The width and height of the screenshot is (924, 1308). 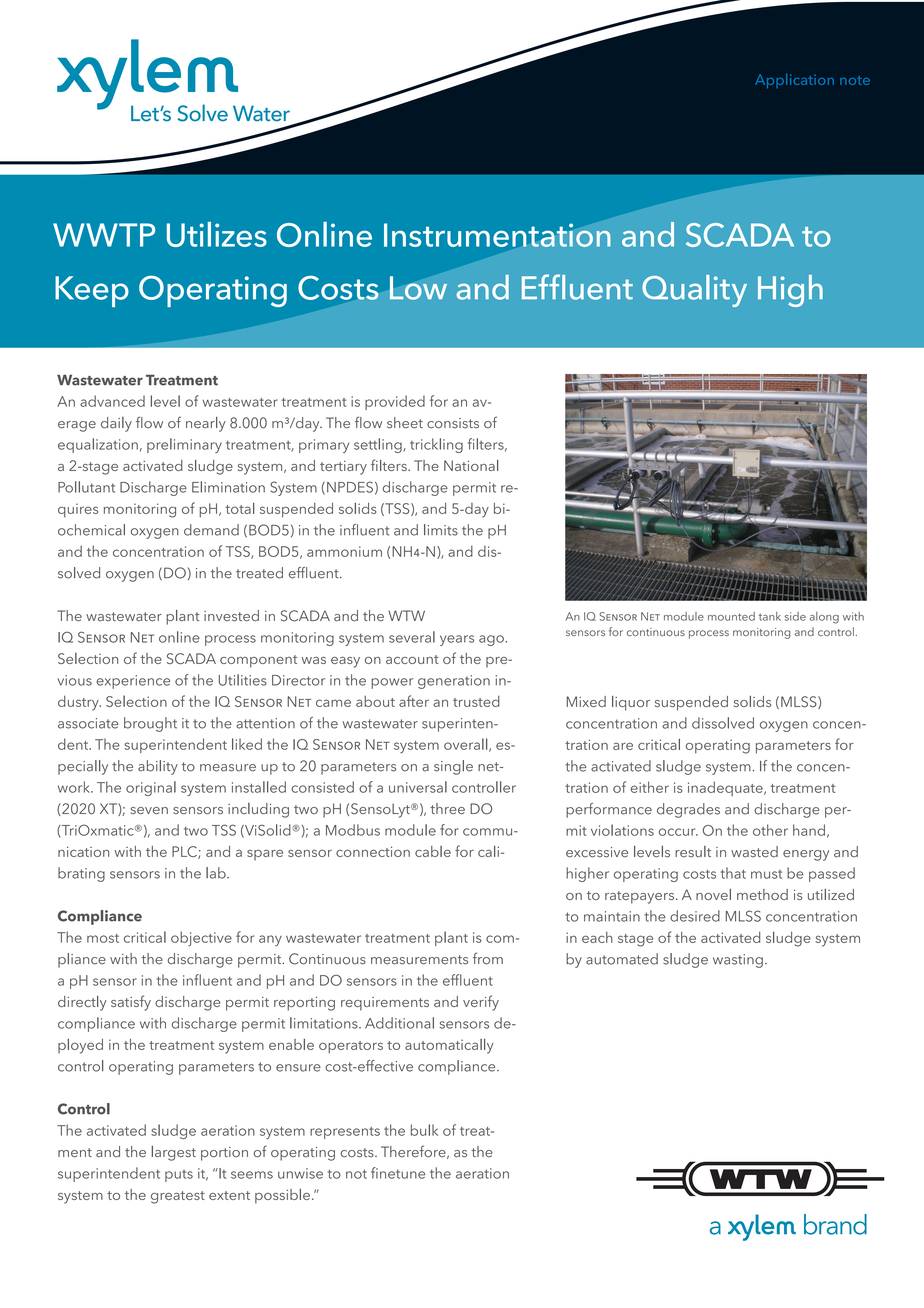 What do you see at coordinates (770, 616) in the screenshot?
I see `tank` at bounding box center [770, 616].
